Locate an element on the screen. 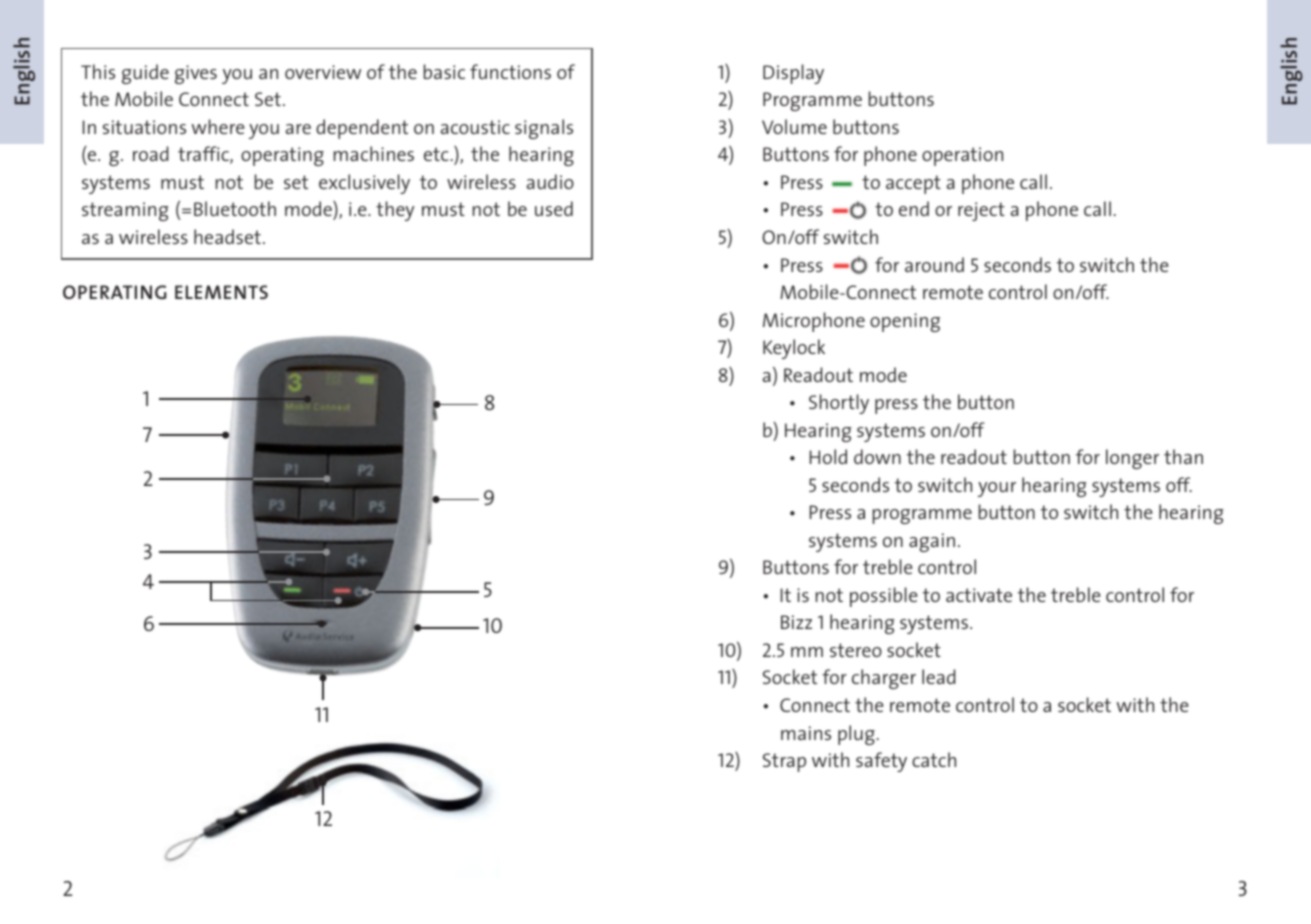  headset is located at coordinates (227, 236).
